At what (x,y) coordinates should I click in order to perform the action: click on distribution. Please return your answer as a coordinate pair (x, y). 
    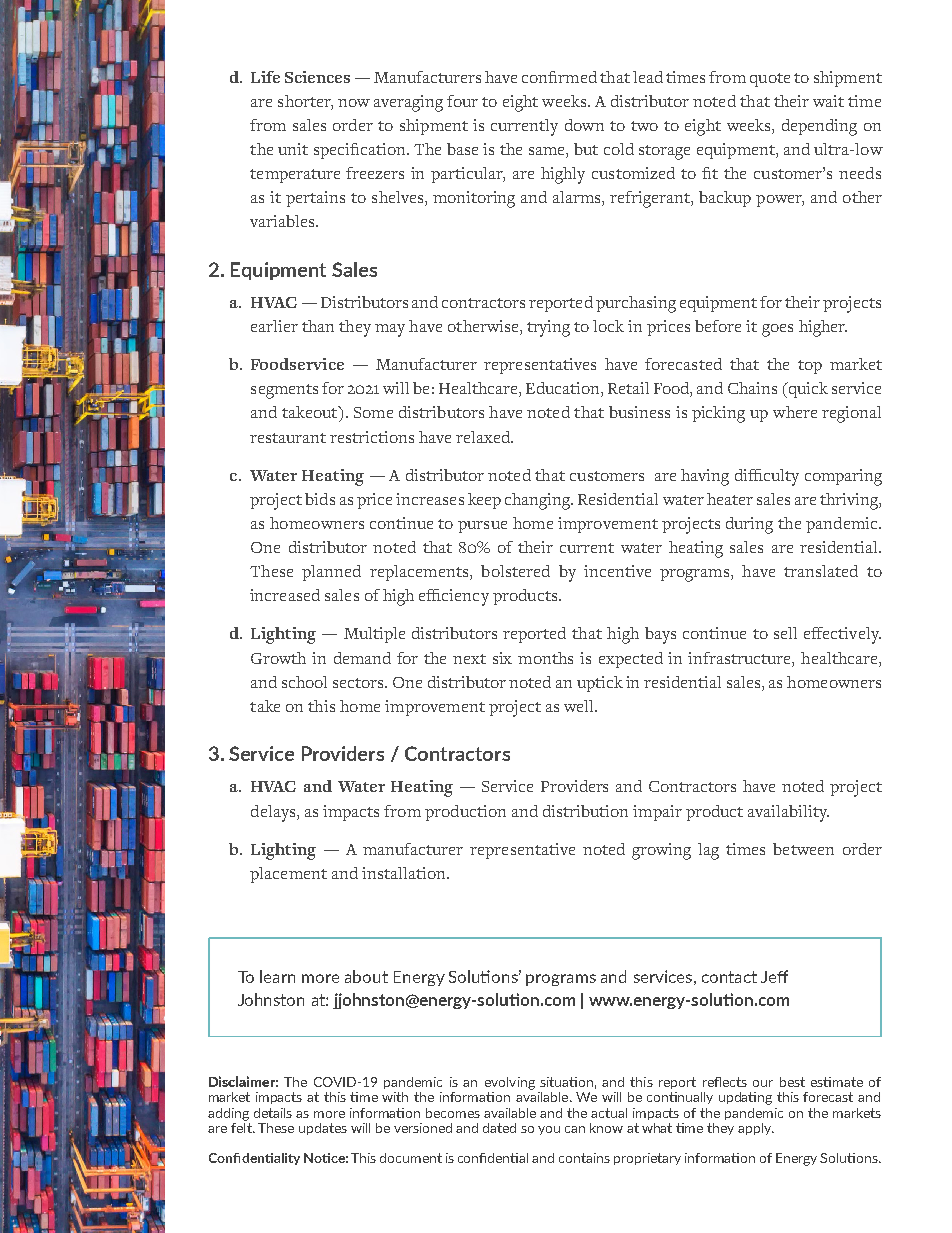
    Looking at the image, I should click on (585, 811).
